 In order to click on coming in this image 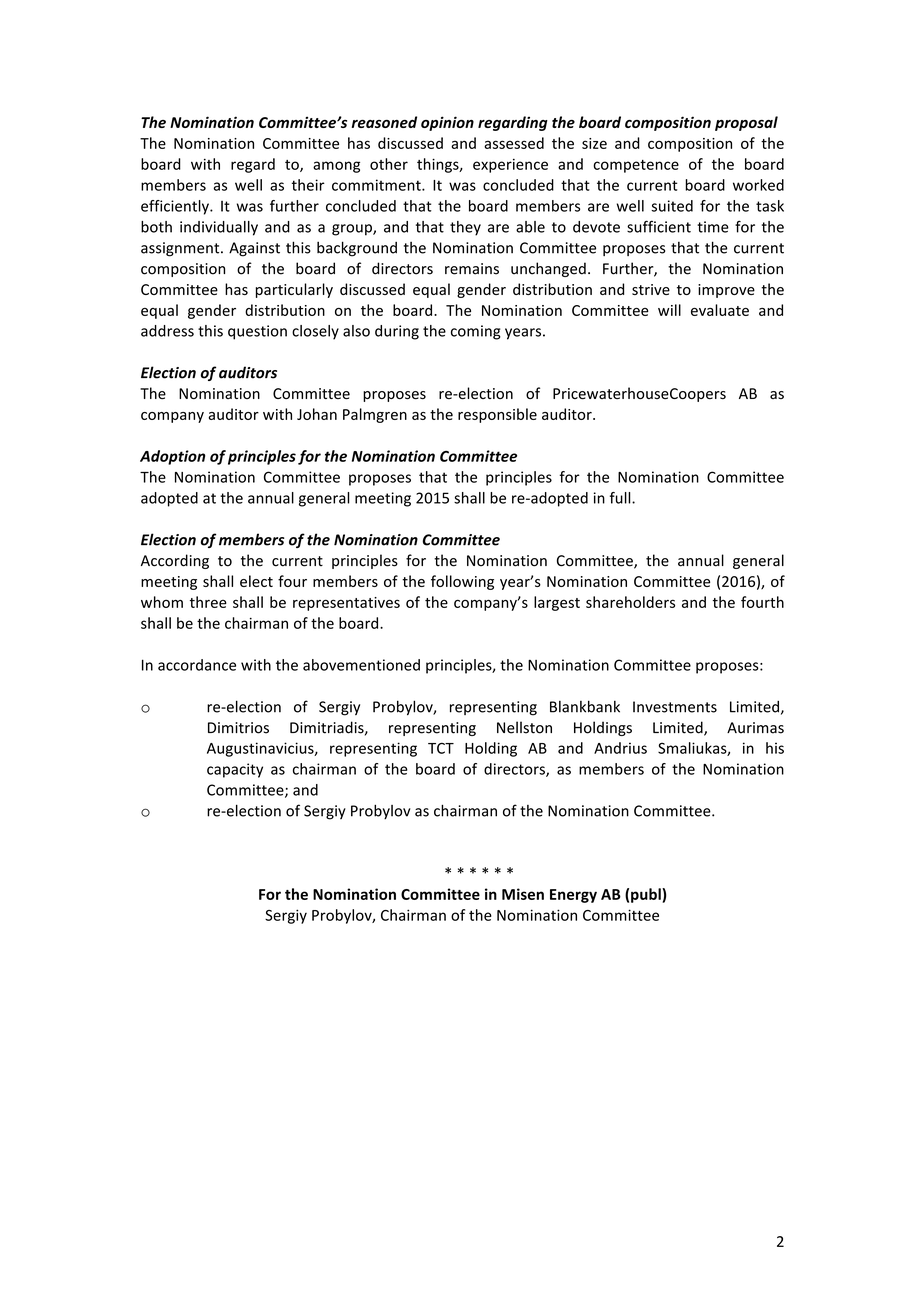, I will do `click(476, 332)`.
